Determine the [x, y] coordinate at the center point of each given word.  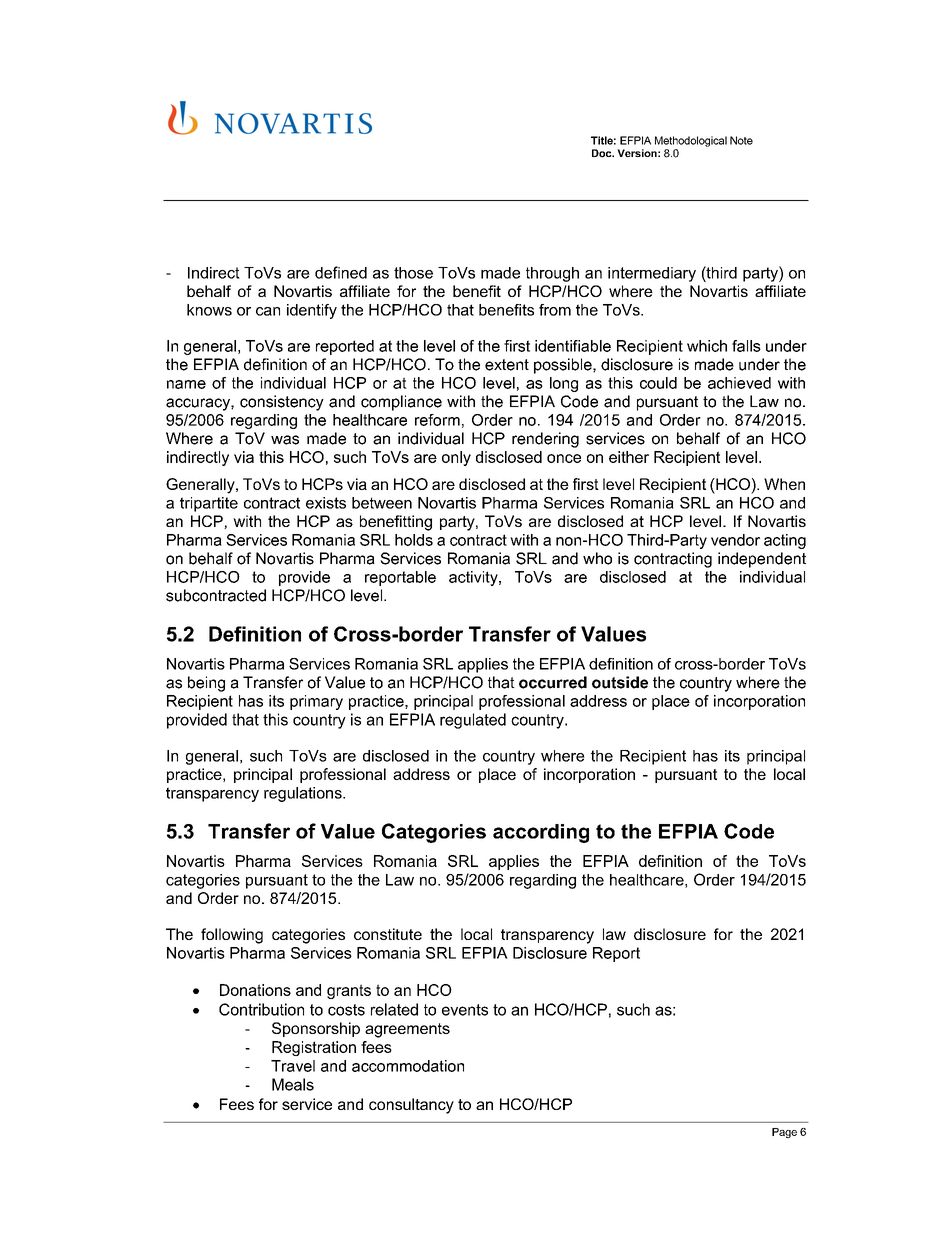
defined [341, 272]
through [552, 274]
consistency [282, 403]
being [206, 684]
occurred [553, 682]
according [541, 833]
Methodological [691, 141]
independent [762, 560]
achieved [739, 383]
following [232, 936]
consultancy [411, 1106]
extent [507, 365]
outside [620, 682]
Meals [293, 1084]
